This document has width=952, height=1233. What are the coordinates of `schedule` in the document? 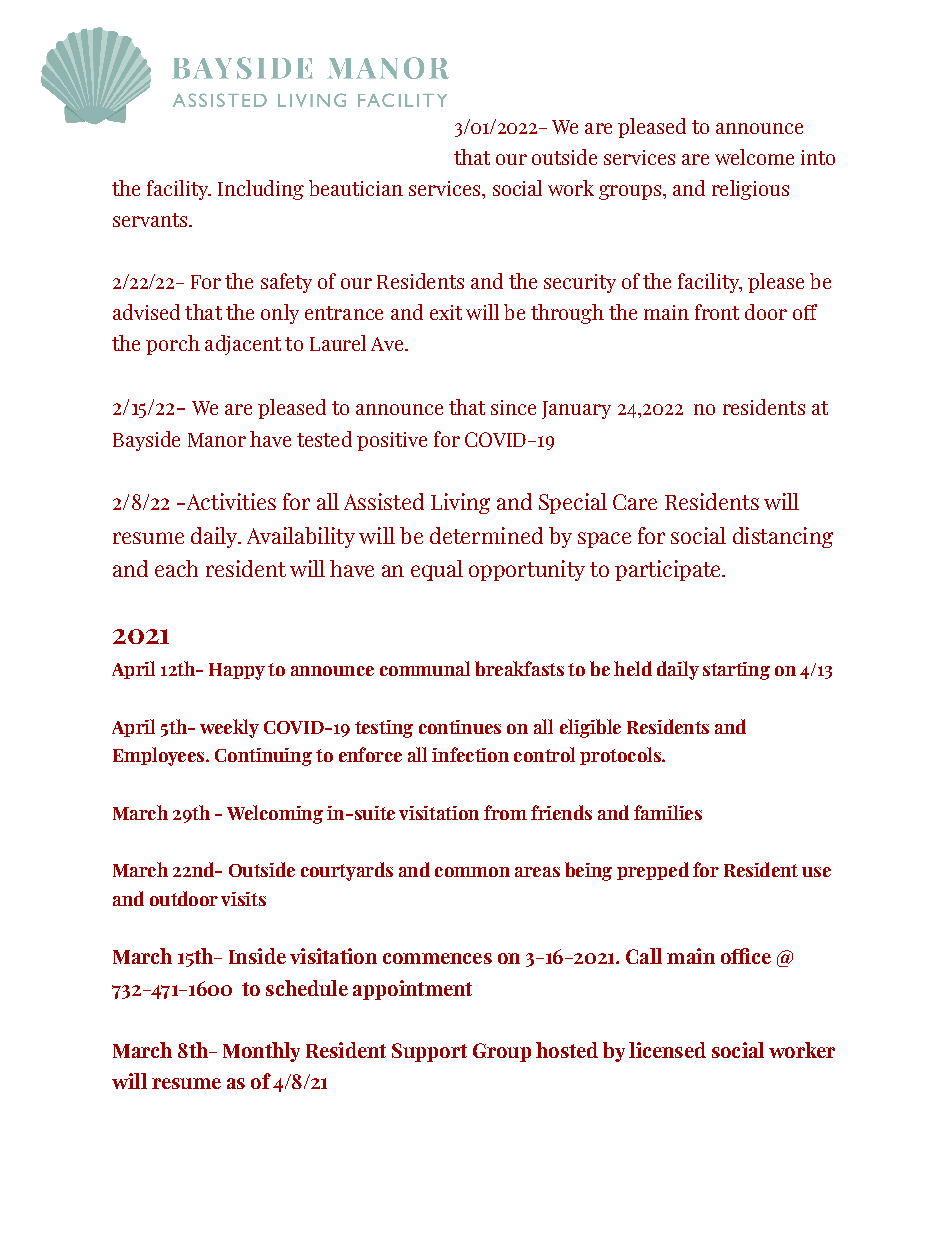 It's located at (307, 988).
